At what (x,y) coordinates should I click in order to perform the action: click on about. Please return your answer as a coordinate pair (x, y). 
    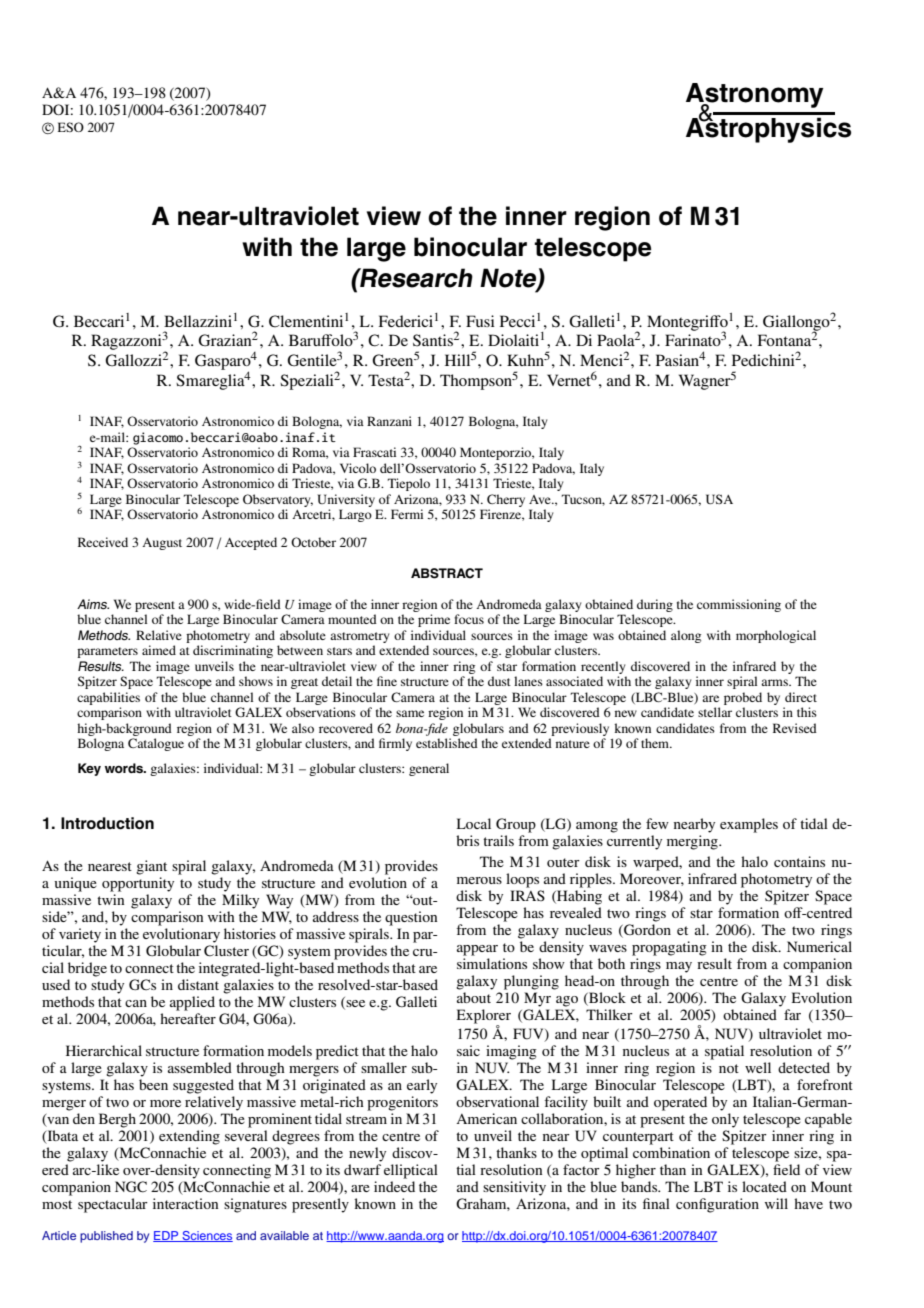
    Looking at the image, I should click on (474, 997).
